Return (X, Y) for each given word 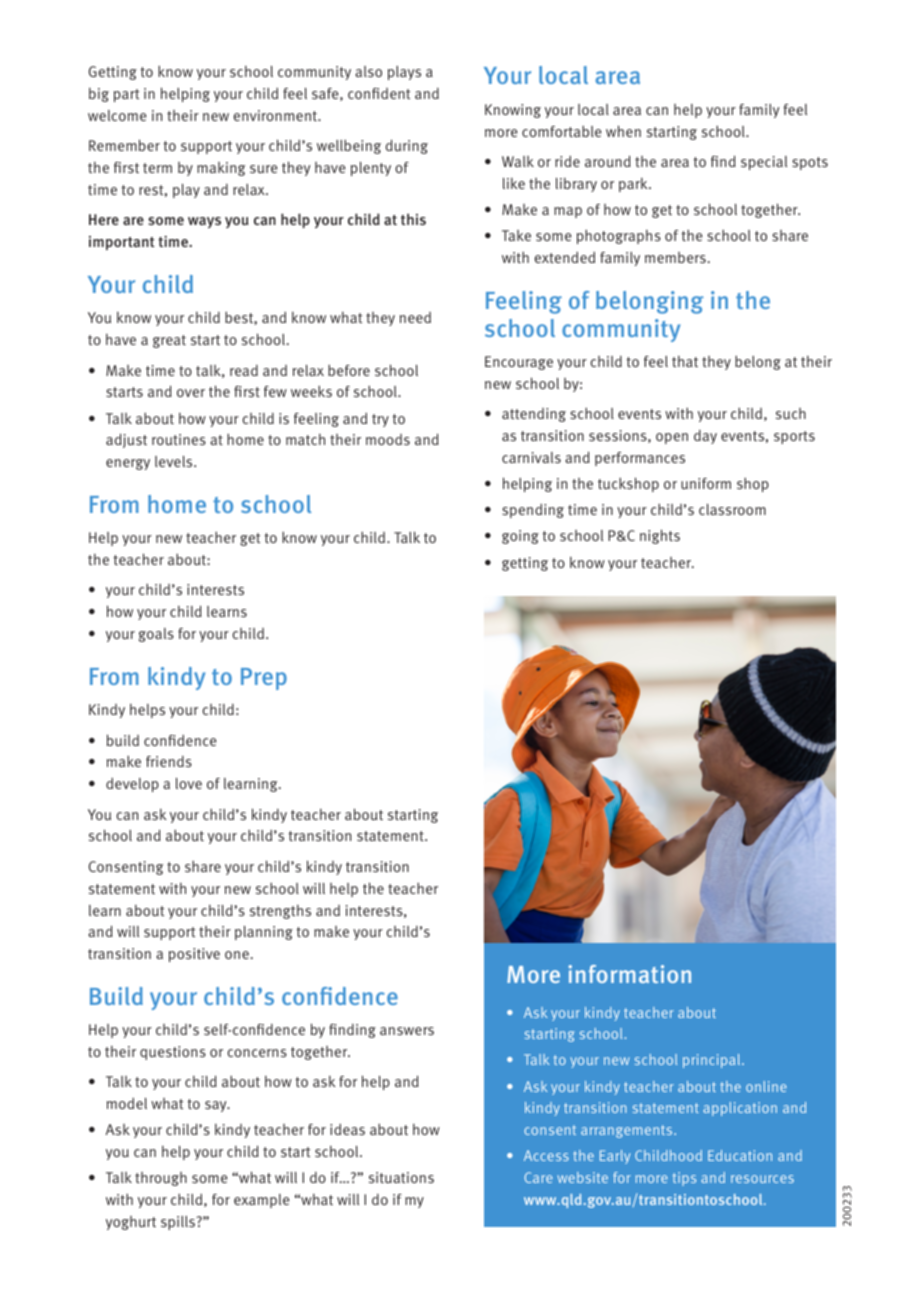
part (126, 95)
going (520, 537)
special (764, 163)
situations (401, 1177)
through (161, 1179)
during (407, 146)
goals (156, 635)
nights (660, 536)
